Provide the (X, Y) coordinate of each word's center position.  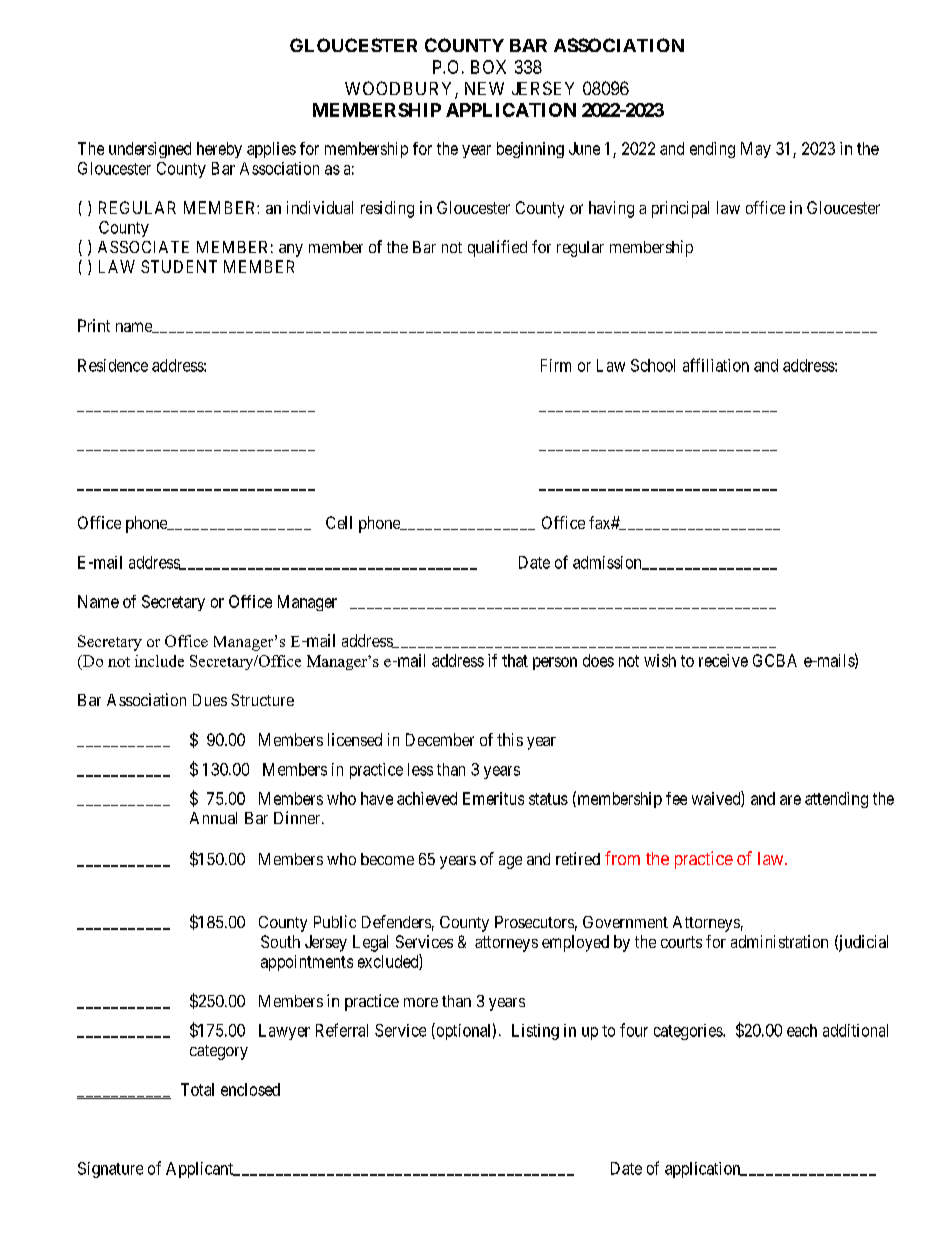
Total (197, 1089)
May (756, 150)
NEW (484, 88)
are (790, 800)
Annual (213, 818)
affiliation (716, 365)
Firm (556, 365)
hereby (219, 150)
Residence (113, 365)
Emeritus (493, 798)
